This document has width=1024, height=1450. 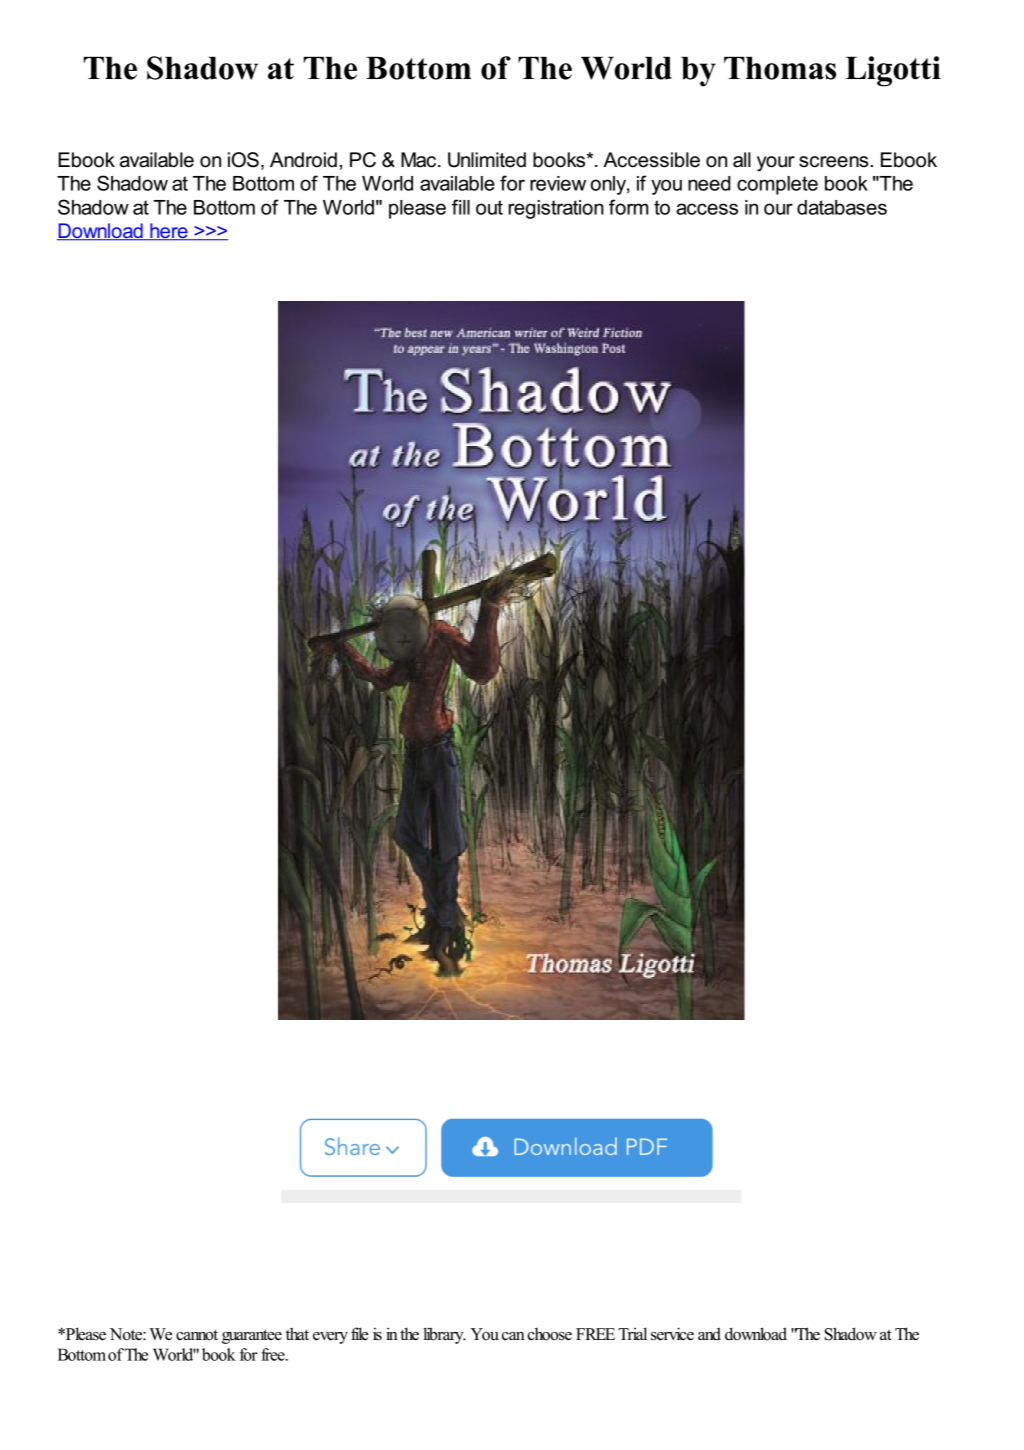 What do you see at coordinates (303, 160) in the document?
I see `Android` at bounding box center [303, 160].
